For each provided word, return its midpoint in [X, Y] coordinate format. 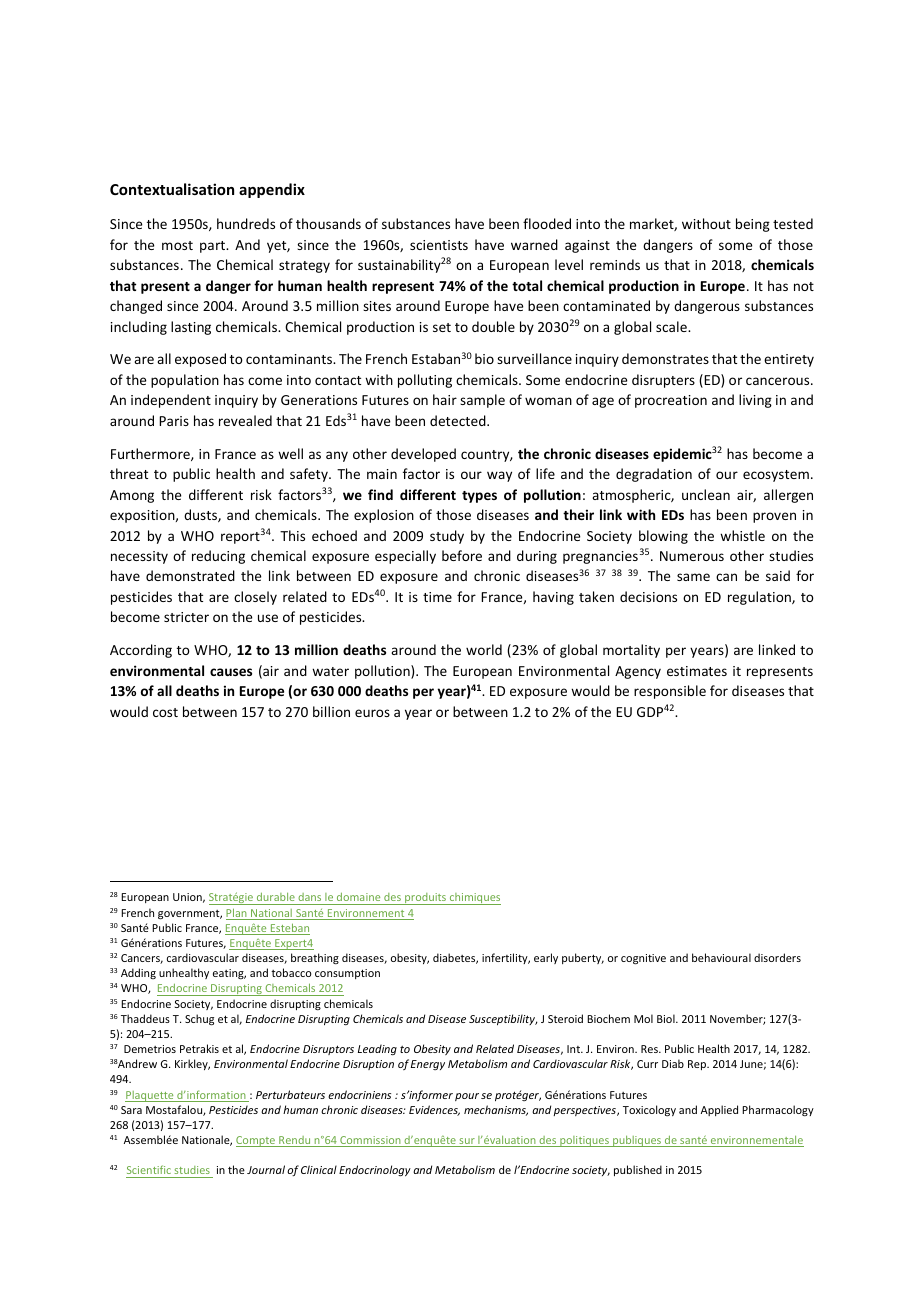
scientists [439, 245]
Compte [257, 1141]
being [753, 225]
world [484, 649]
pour [467, 1097]
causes [231, 672]
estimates [697, 671]
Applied [719, 1110]
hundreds [246, 223]
